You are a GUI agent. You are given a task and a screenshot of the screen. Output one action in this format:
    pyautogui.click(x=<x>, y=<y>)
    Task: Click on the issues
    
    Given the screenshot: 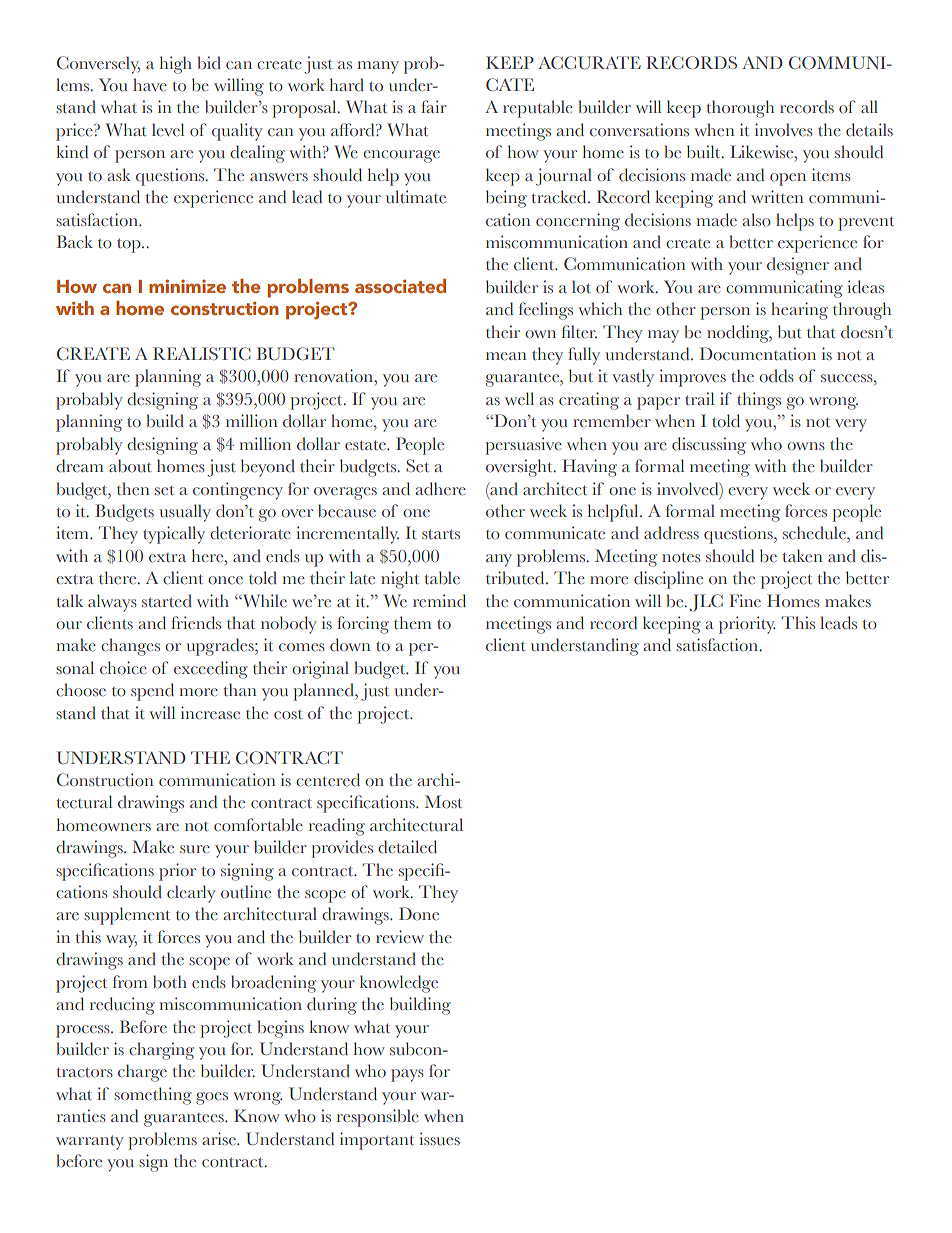 What is the action you would take?
    pyautogui.click(x=439, y=1138)
